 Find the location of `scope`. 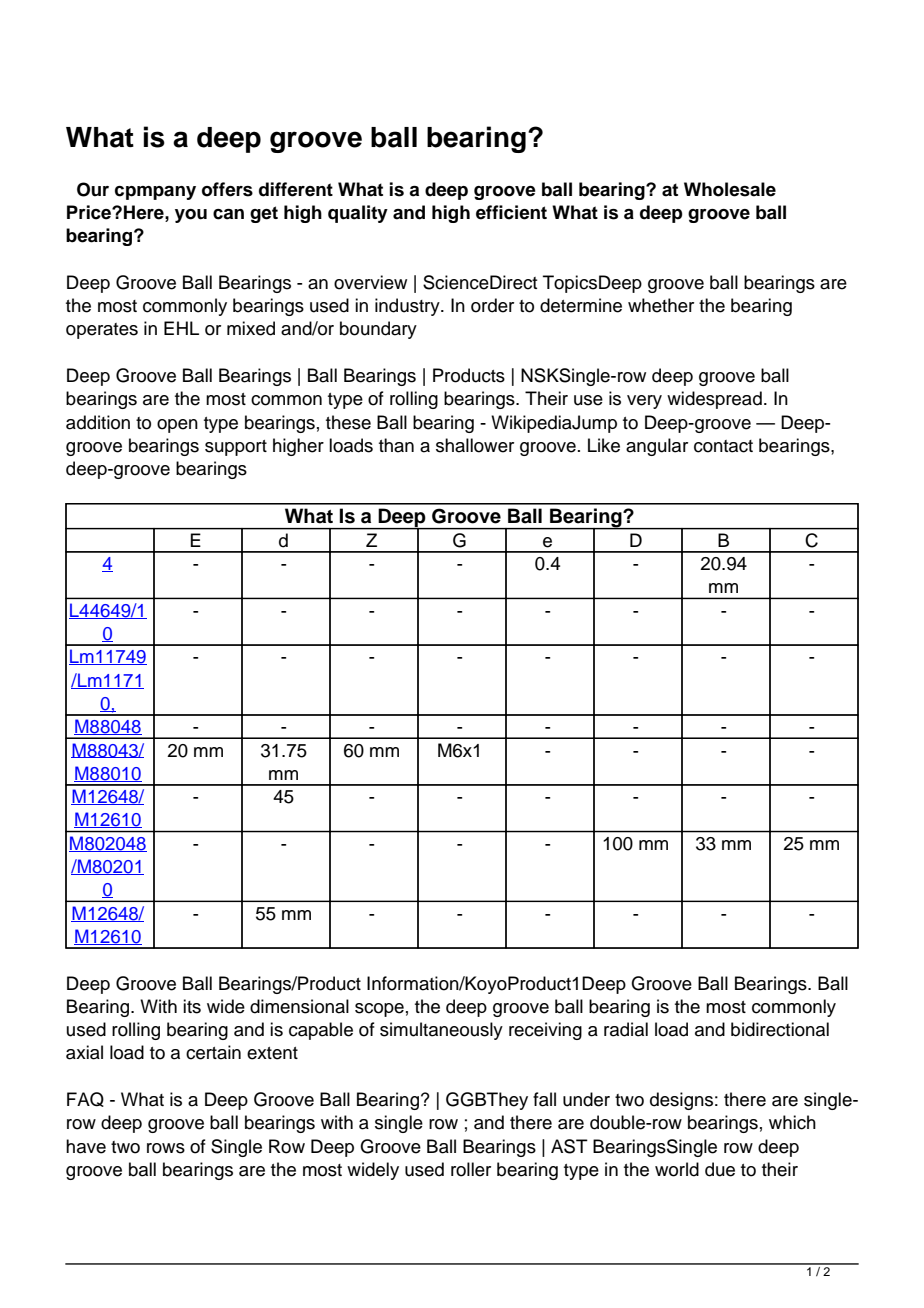

scope is located at coordinates (379, 1010).
